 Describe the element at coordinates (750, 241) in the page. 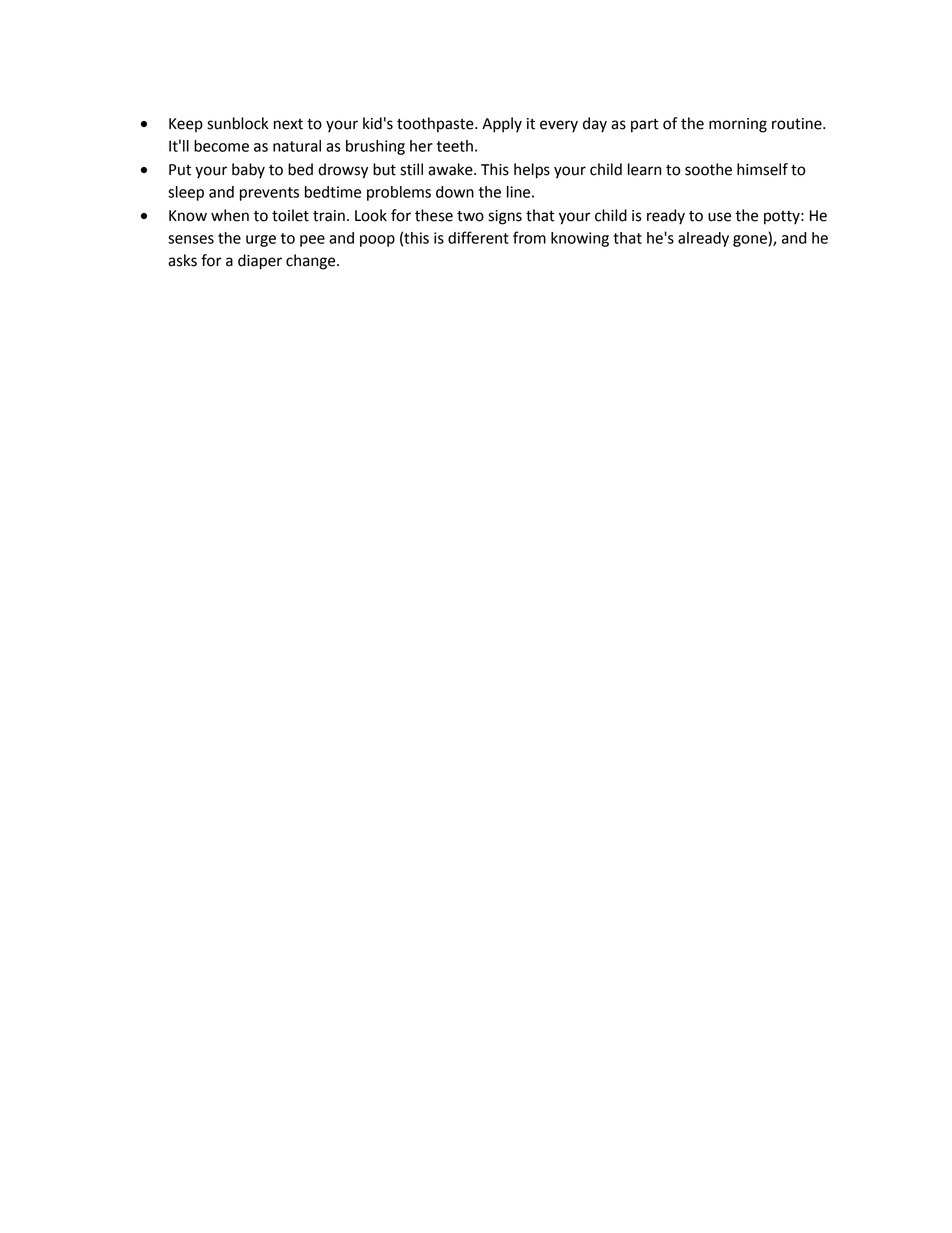

I see `gone` at that location.
